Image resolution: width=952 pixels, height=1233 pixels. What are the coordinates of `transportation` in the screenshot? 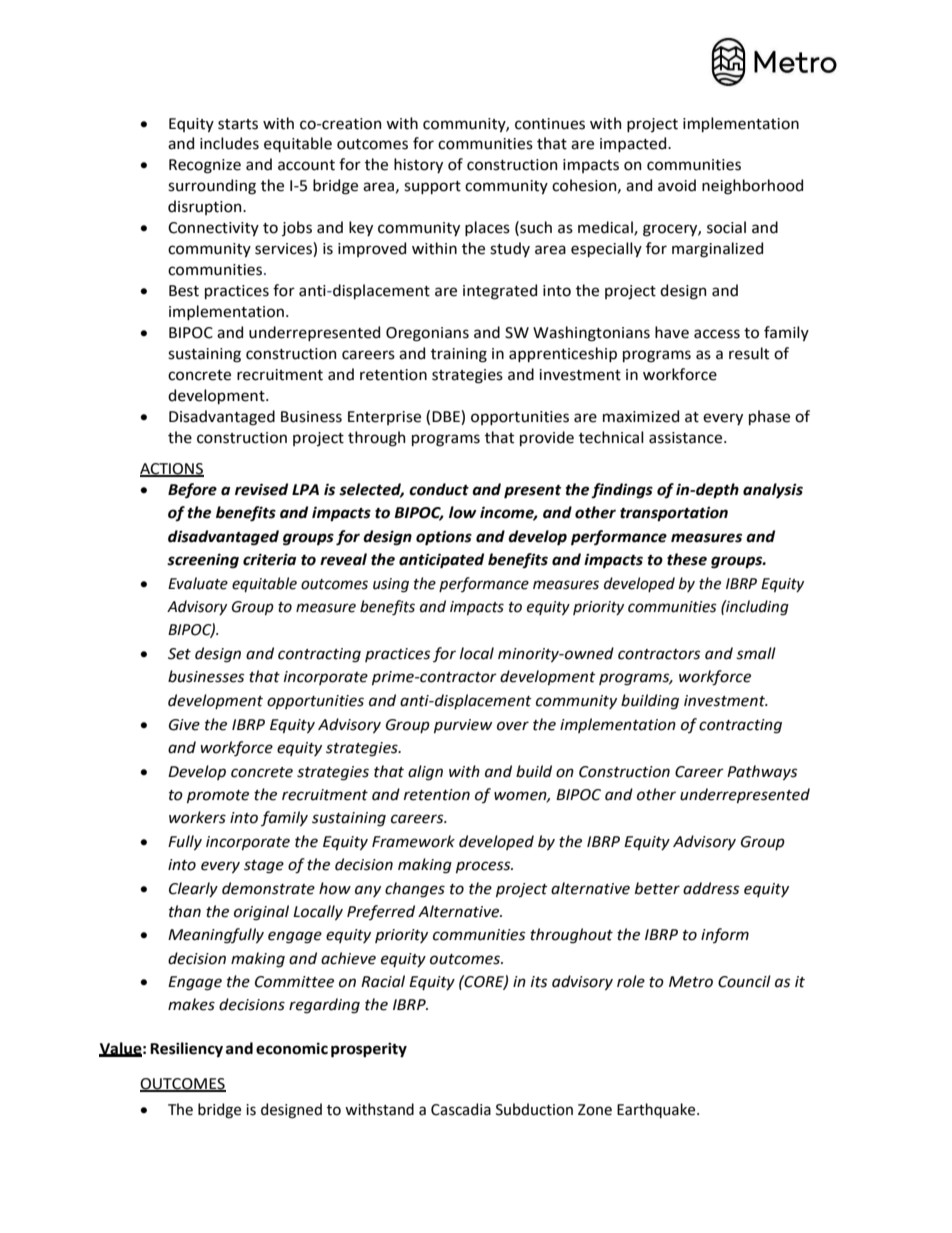 It's located at (674, 514).
